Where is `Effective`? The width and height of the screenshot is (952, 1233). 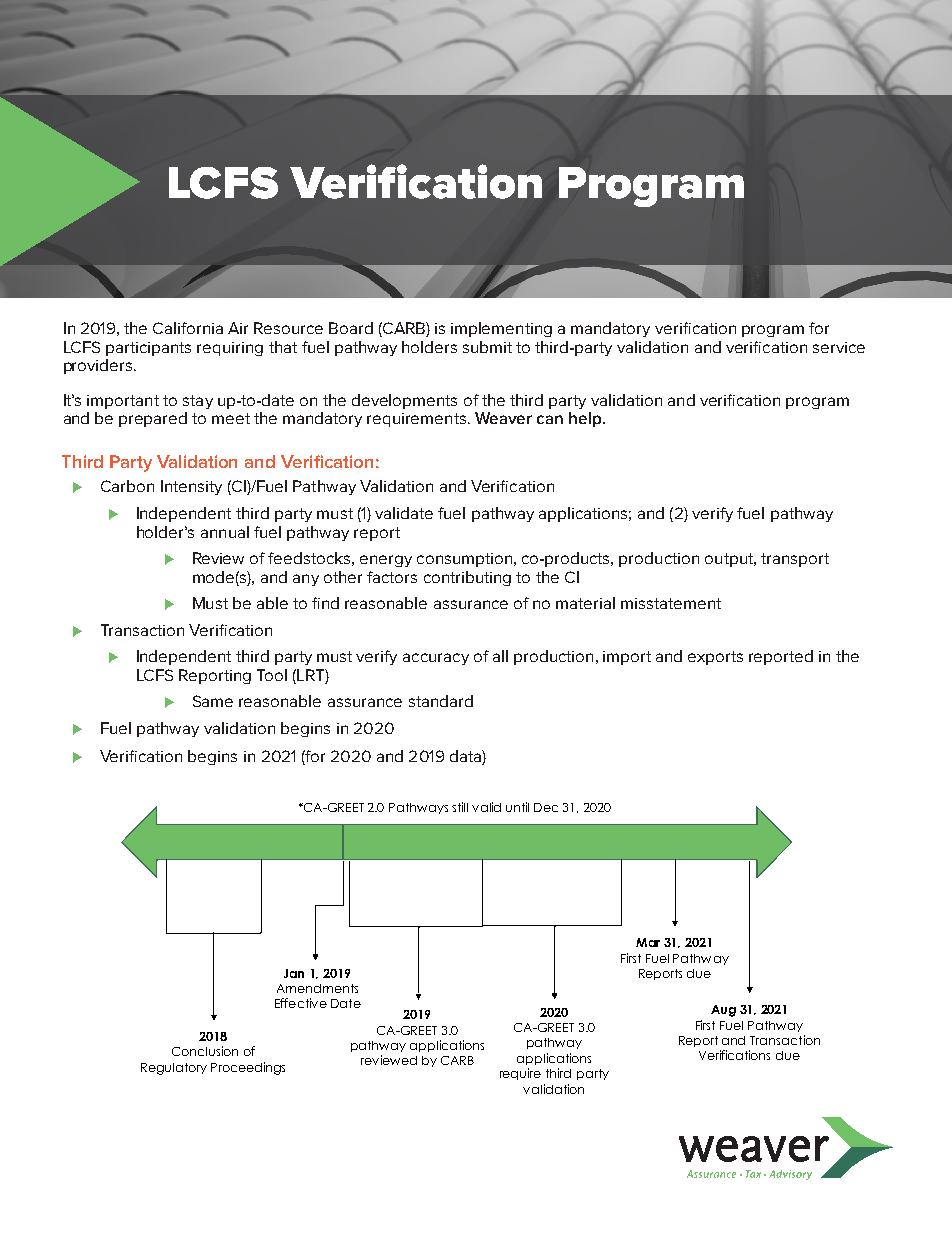
Effective is located at coordinates (301, 1003).
